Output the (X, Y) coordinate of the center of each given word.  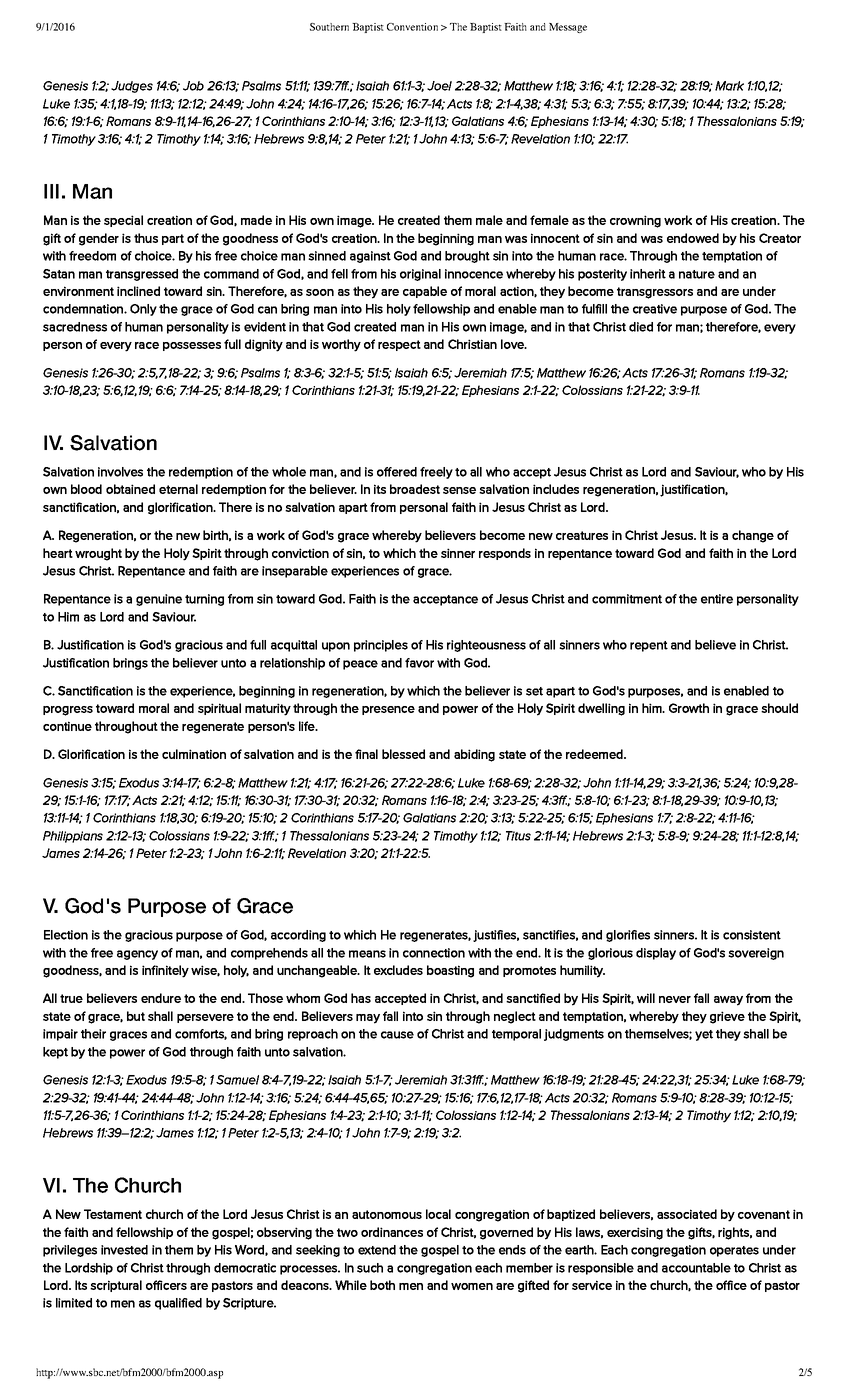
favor (419, 663)
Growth (689, 708)
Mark (729, 86)
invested (124, 1250)
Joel (439, 86)
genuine (159, 600)
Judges (132, 87)
